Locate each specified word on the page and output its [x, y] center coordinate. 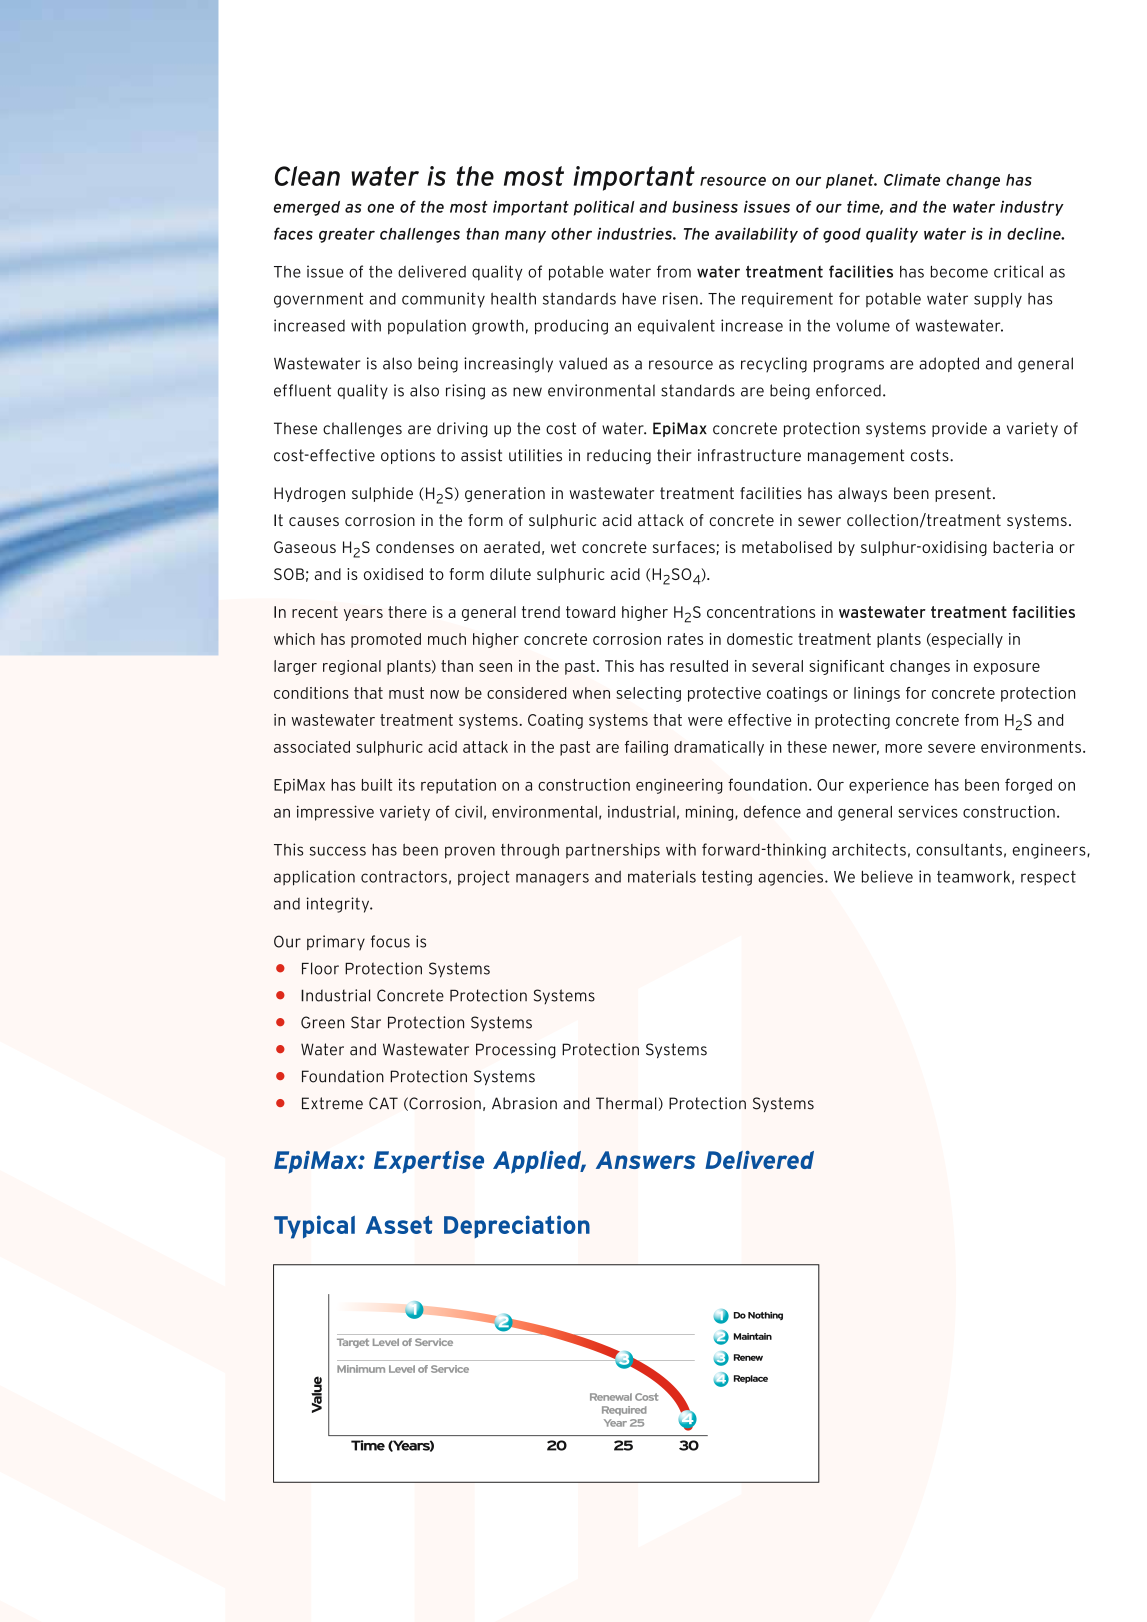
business [705, 206]
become [959, 272]
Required [624, 1411]
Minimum [361, 1369]
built [377, 785]
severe [951, 748]
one [380, 208]
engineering [679, 786]
